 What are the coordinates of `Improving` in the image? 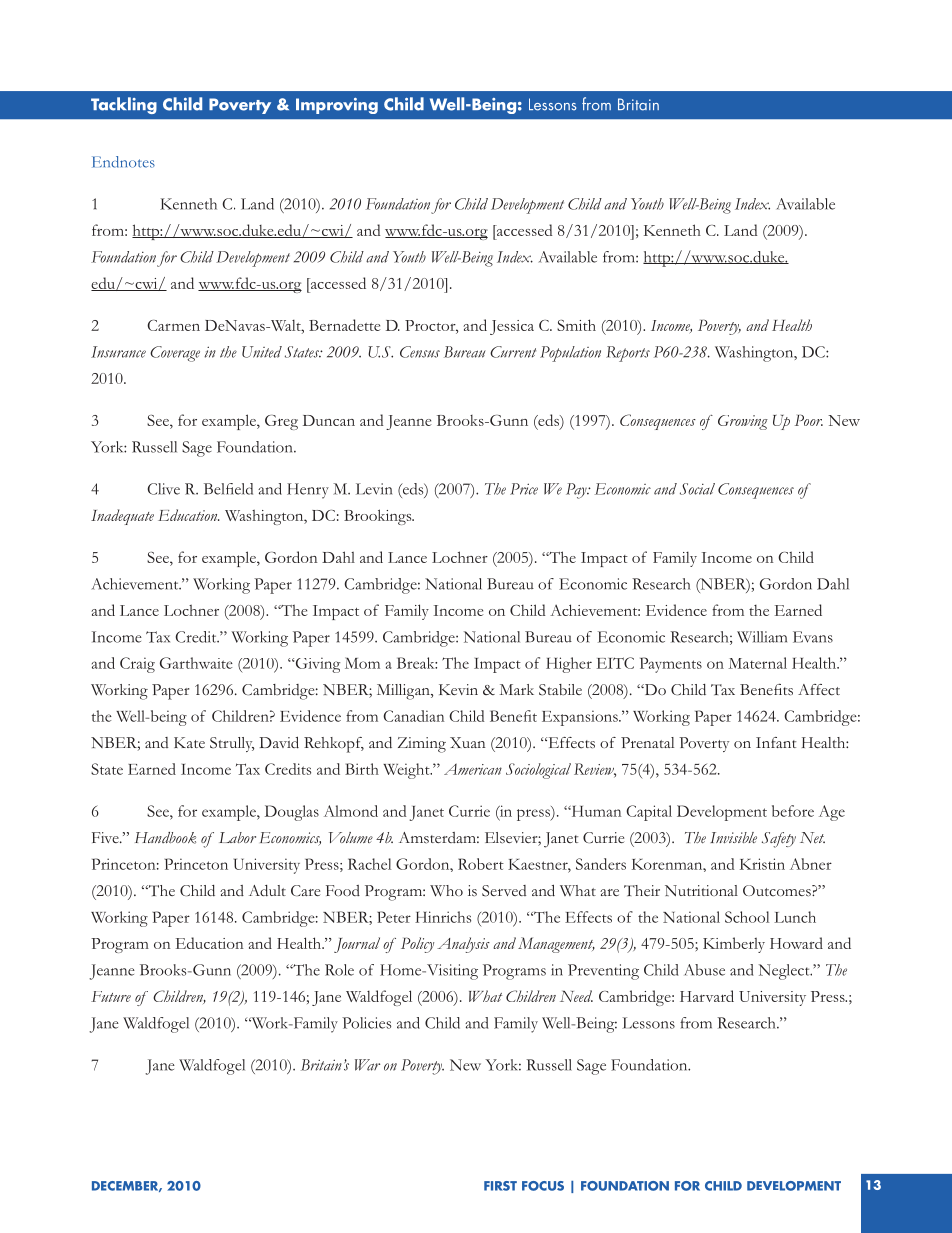 It's located at (337, 106).
